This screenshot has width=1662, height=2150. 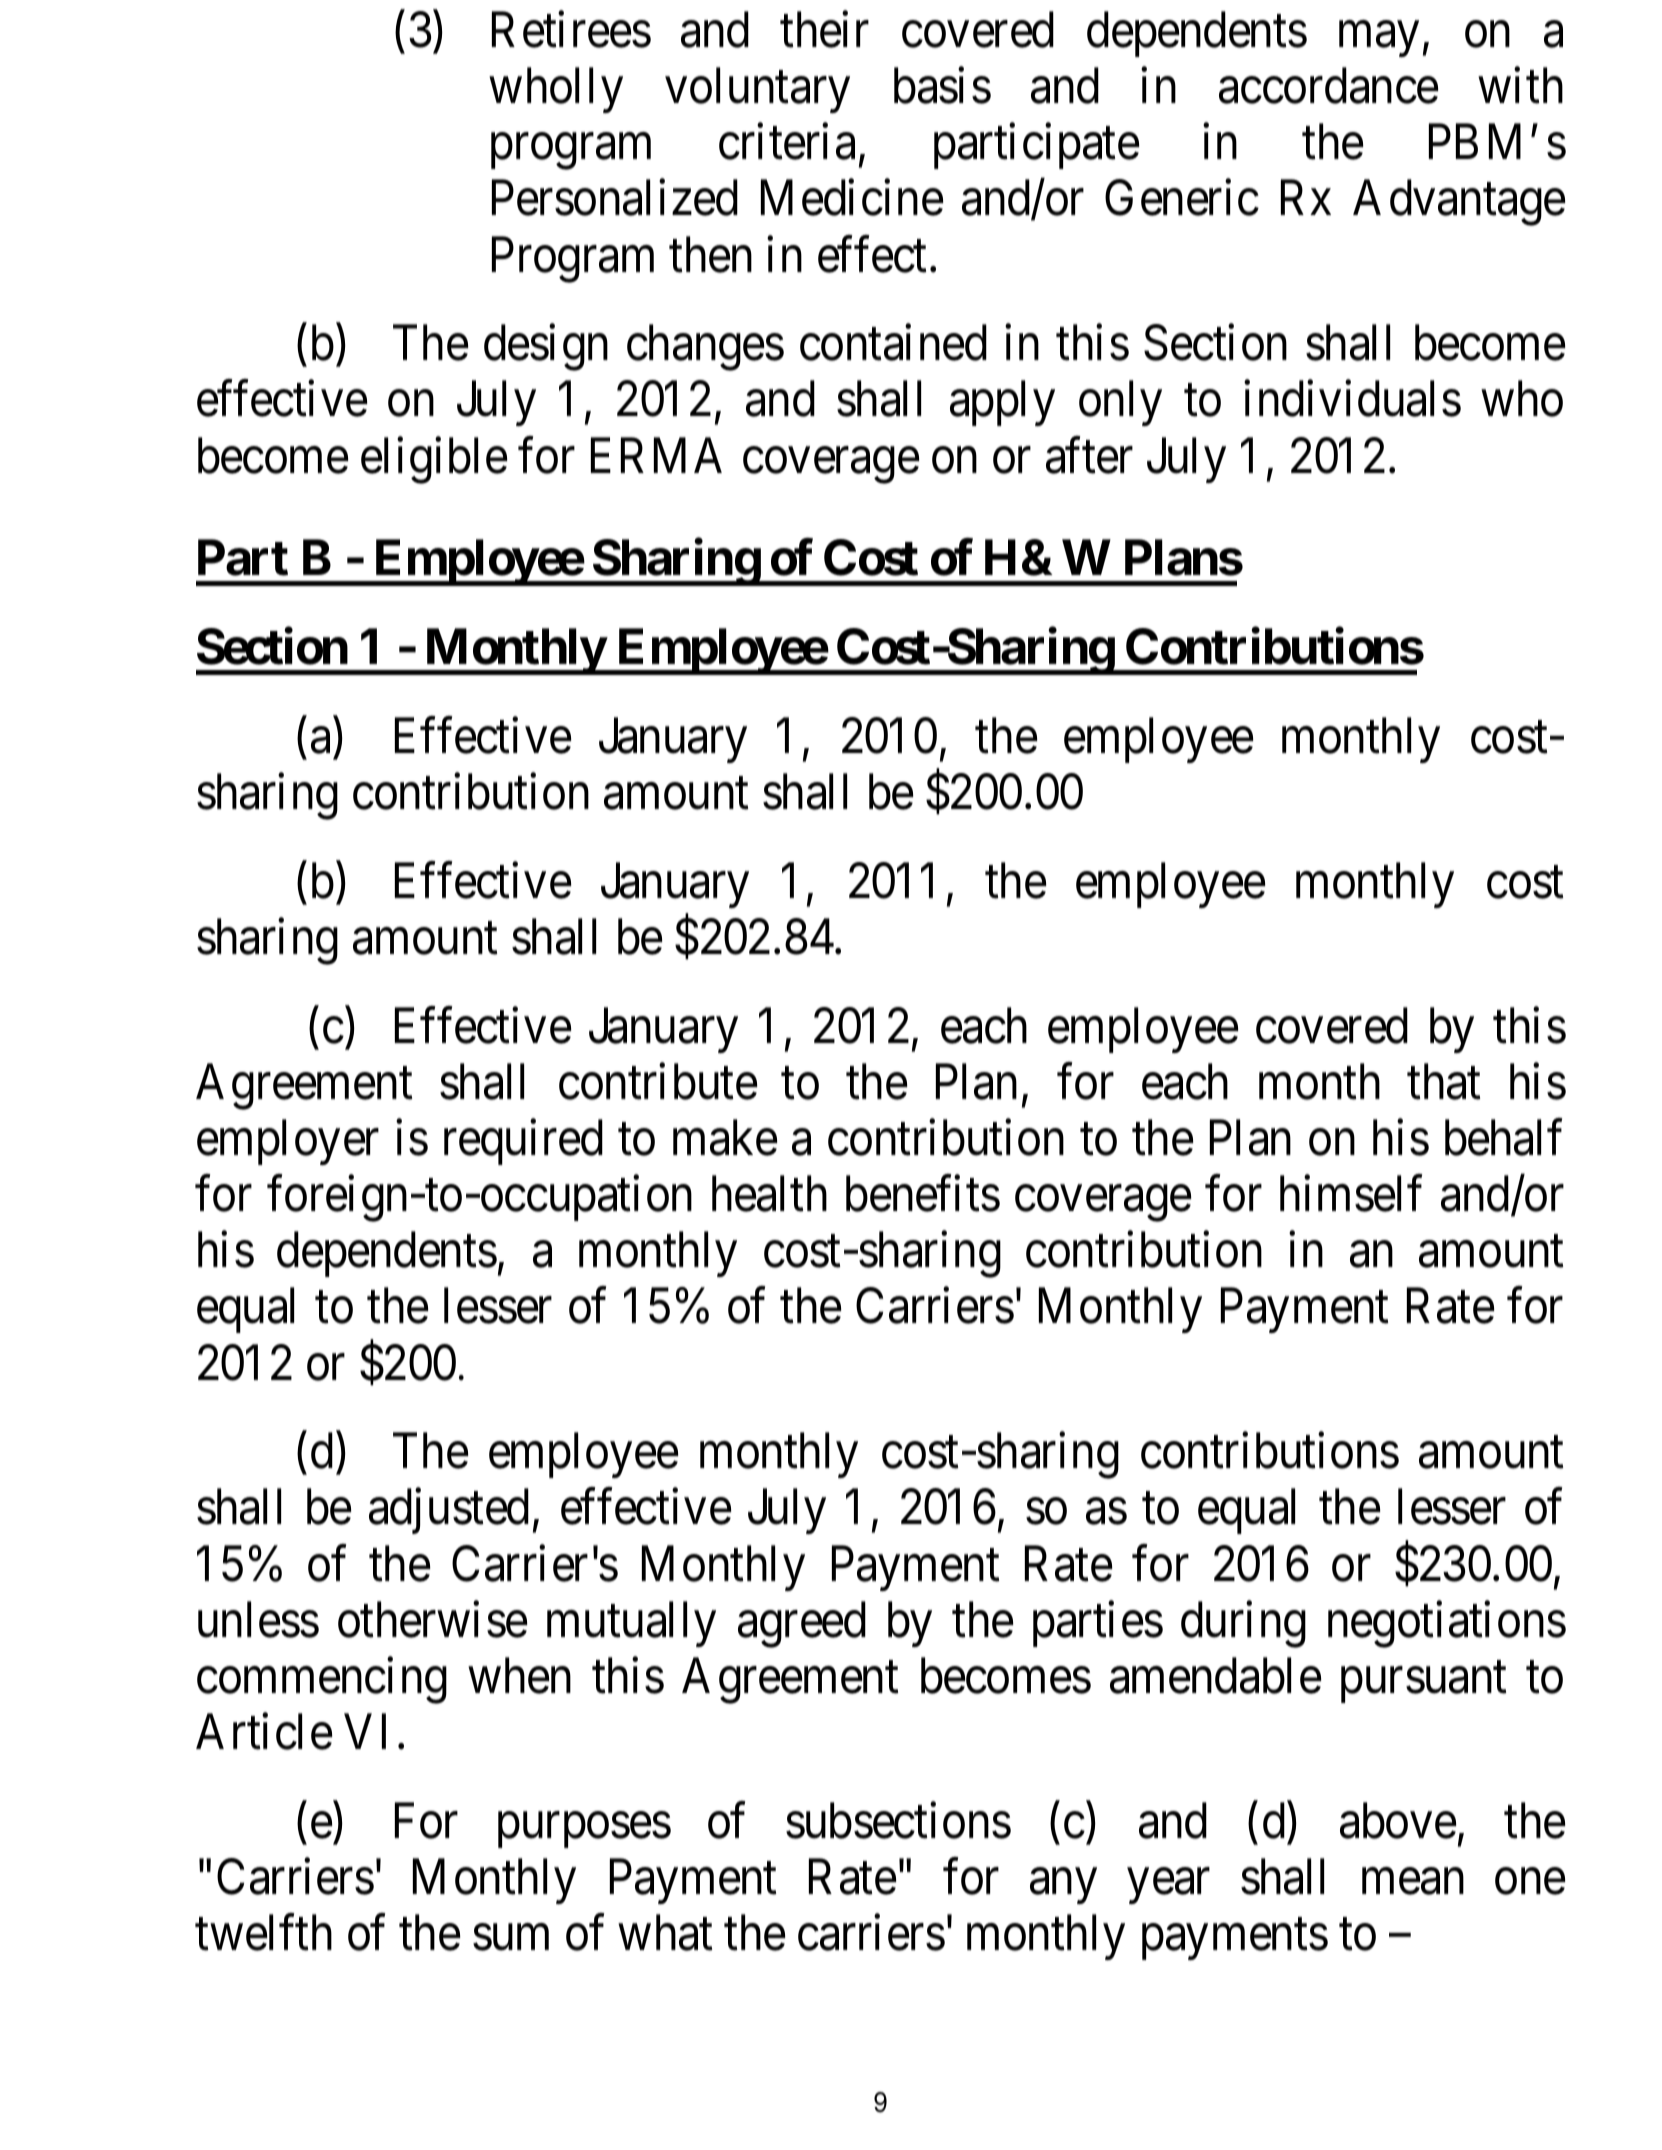 I want to click on health, so click(x=769, y=1194).
